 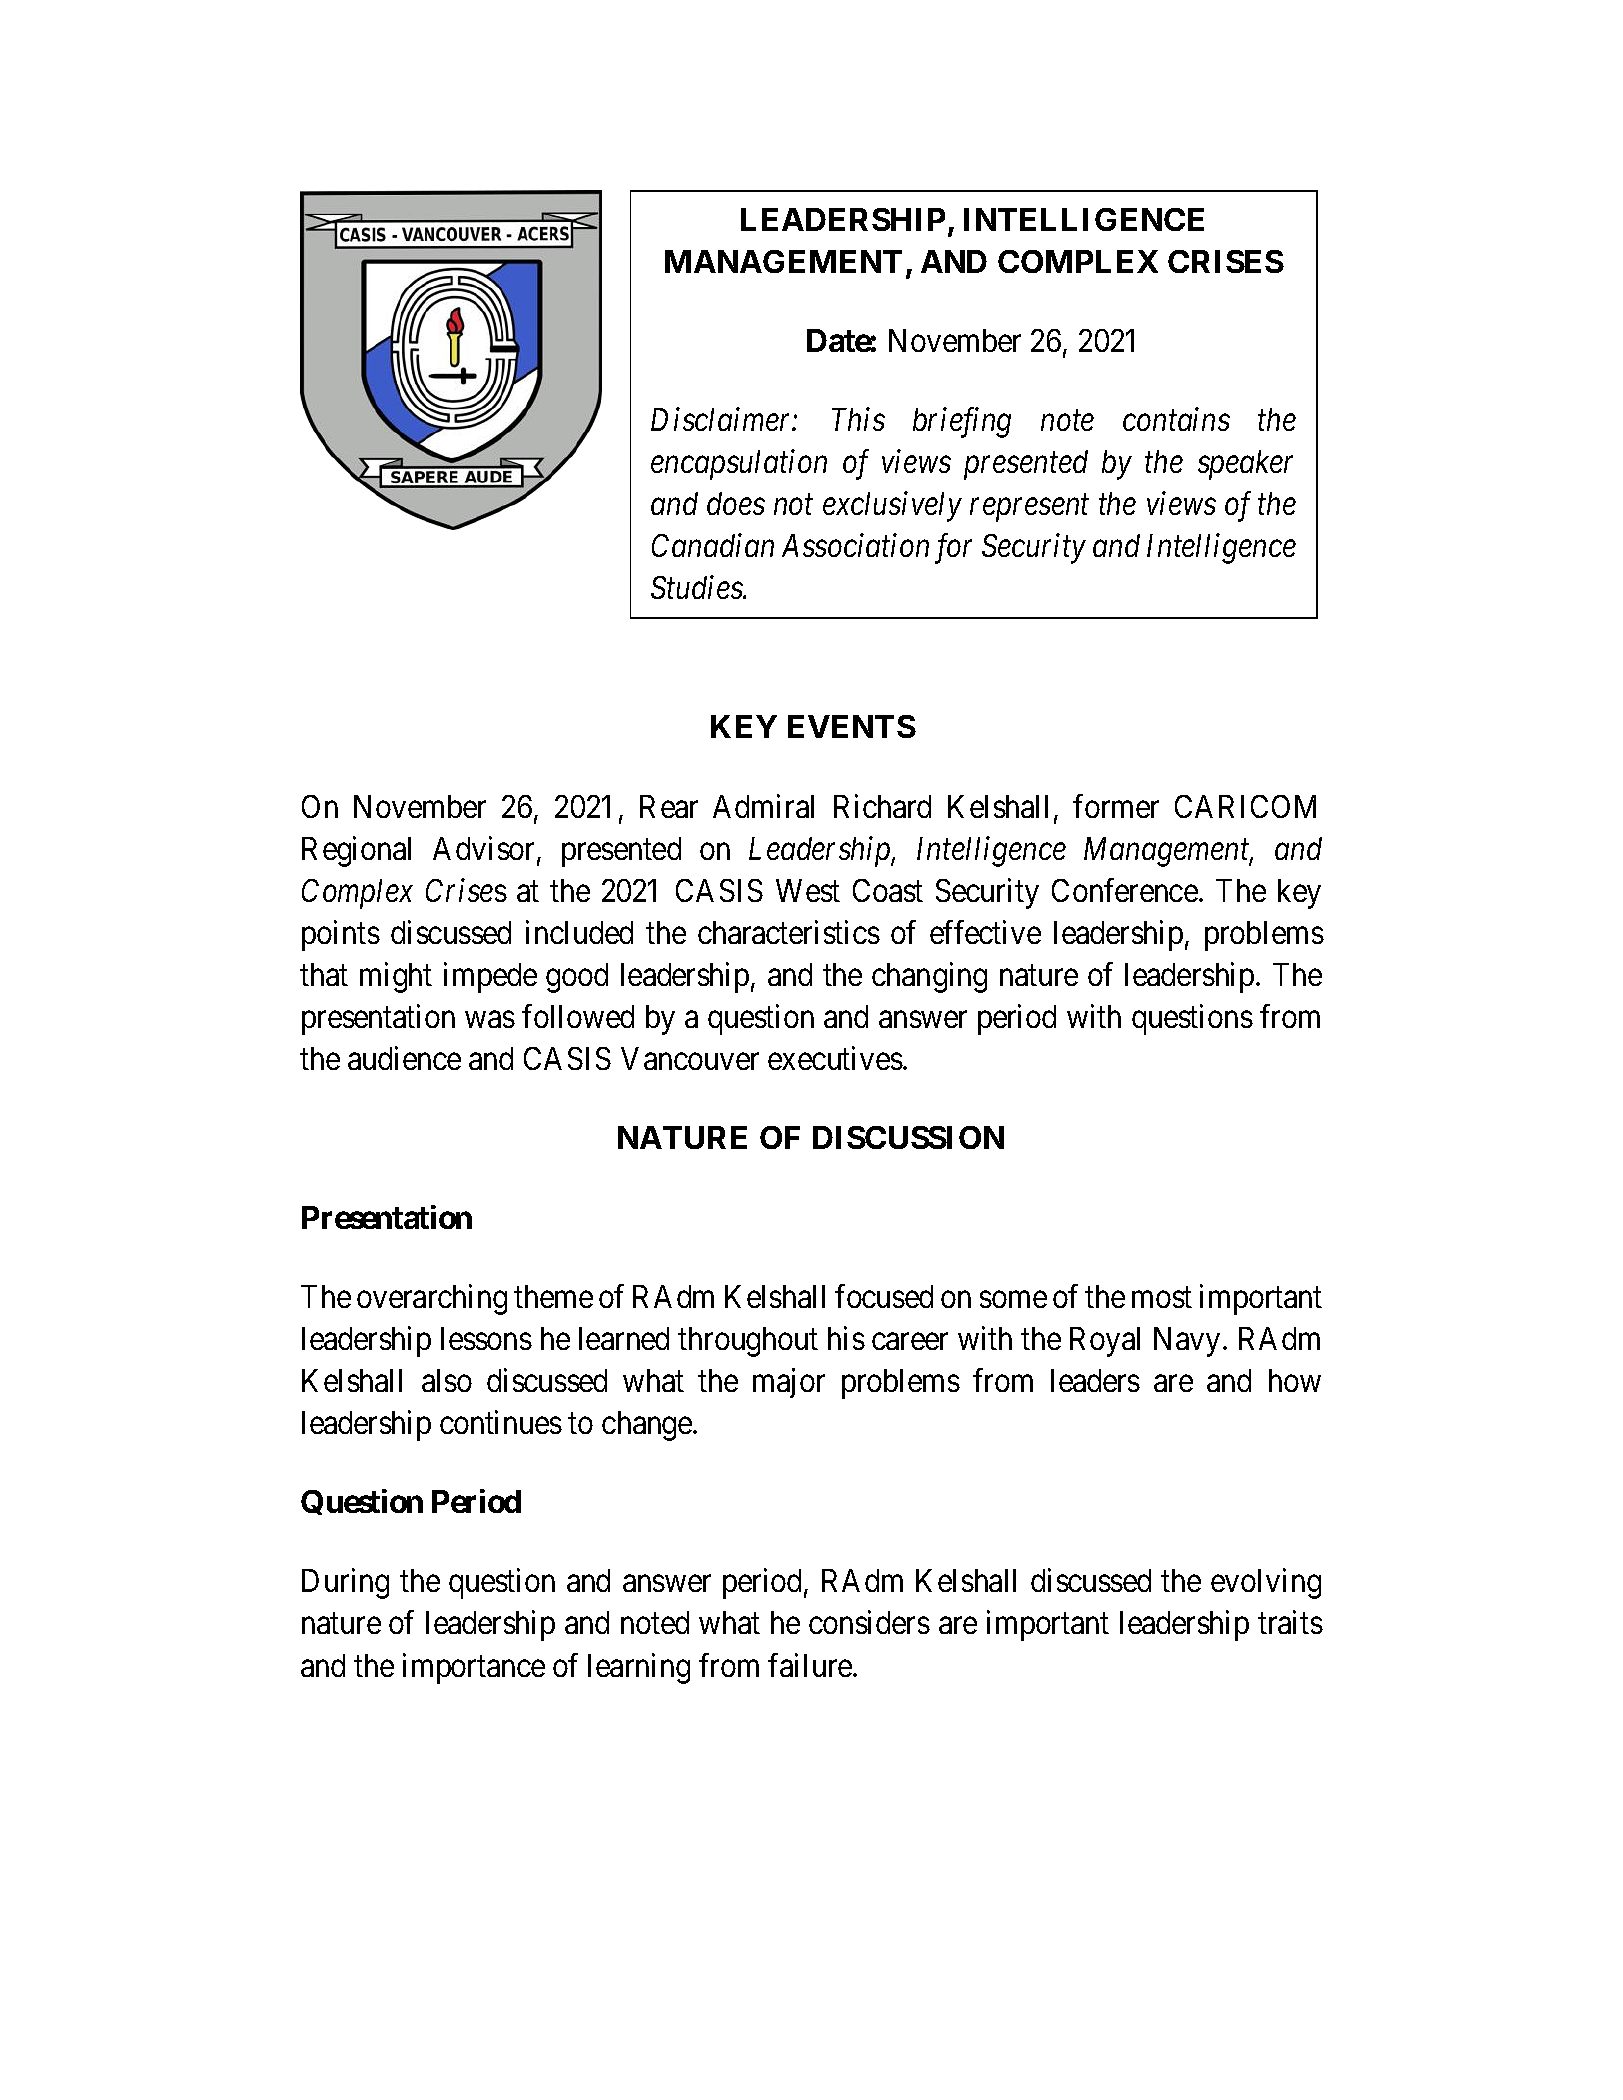 I want to click on Conference, so click(x=1125, y=890).
